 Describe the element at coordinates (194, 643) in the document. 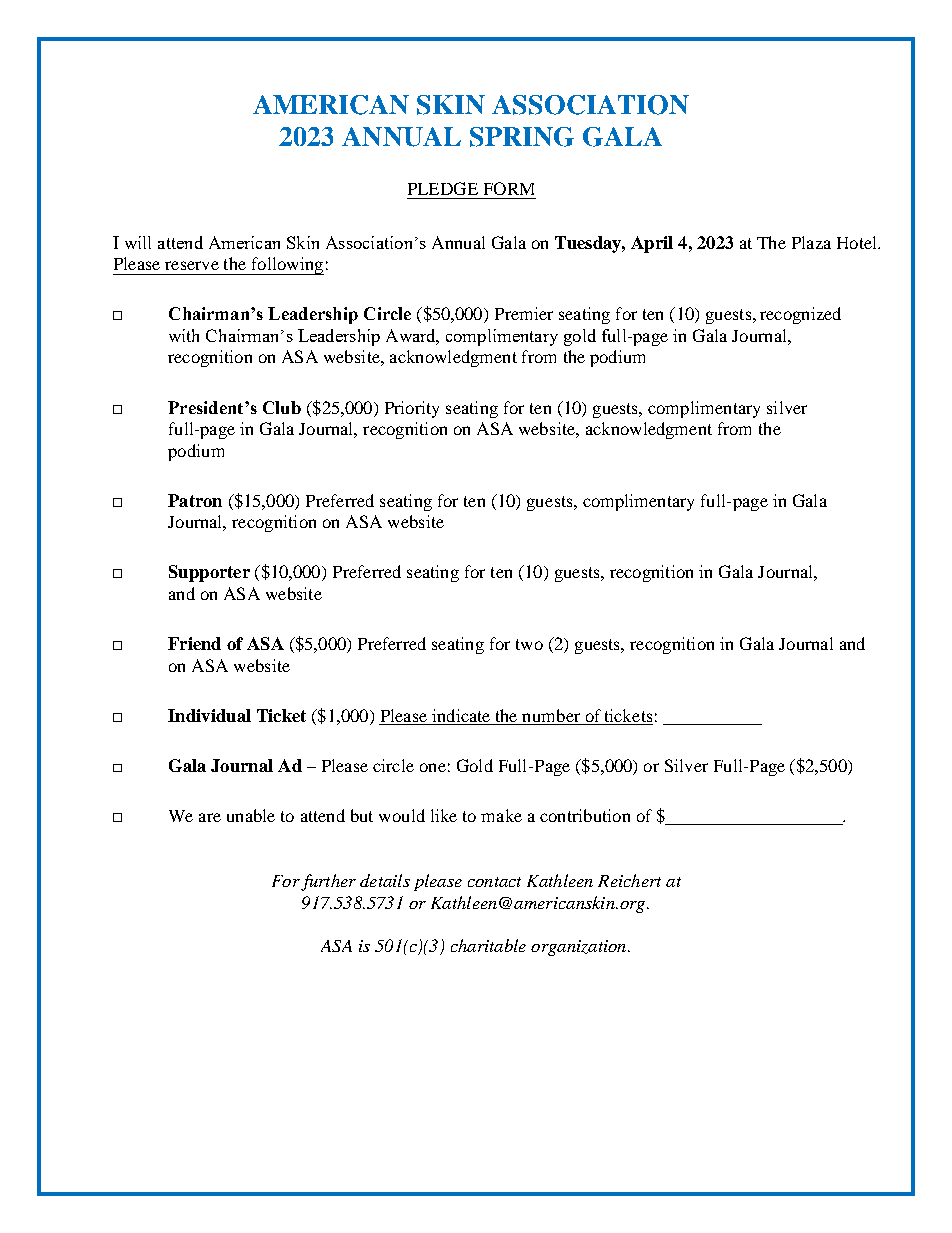

I see `Friend` at that location.
